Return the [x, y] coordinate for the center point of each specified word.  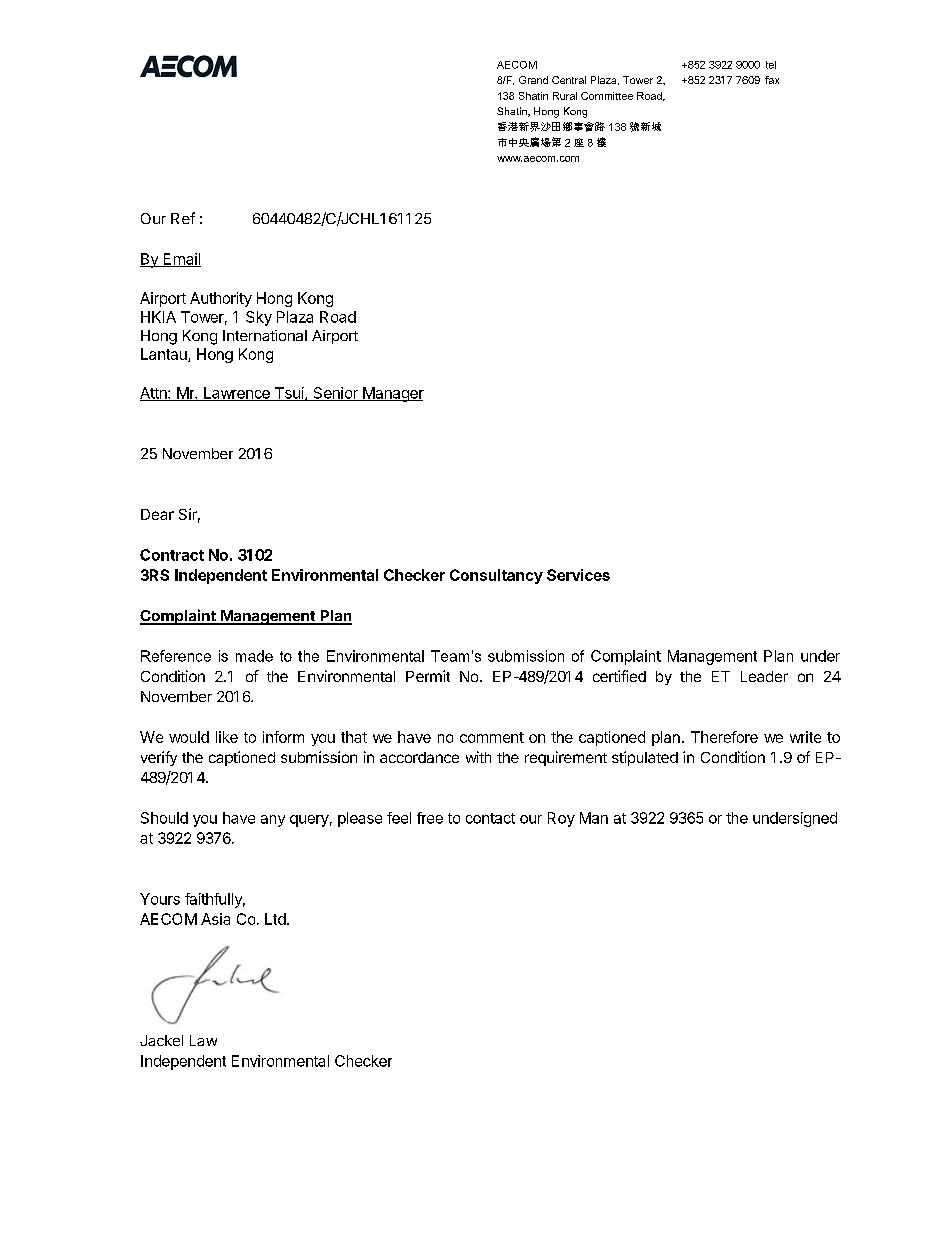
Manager [392, 394]
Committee [607, 96]
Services [578, 575]
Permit [428, 676]
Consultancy [496, 576]
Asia [215, 919]
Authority [221, 299]
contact [490, 818]
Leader [764, 676]
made [254, 656]
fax [772, 80]
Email [181, 260]
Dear [157, 514]
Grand [533, 80]
